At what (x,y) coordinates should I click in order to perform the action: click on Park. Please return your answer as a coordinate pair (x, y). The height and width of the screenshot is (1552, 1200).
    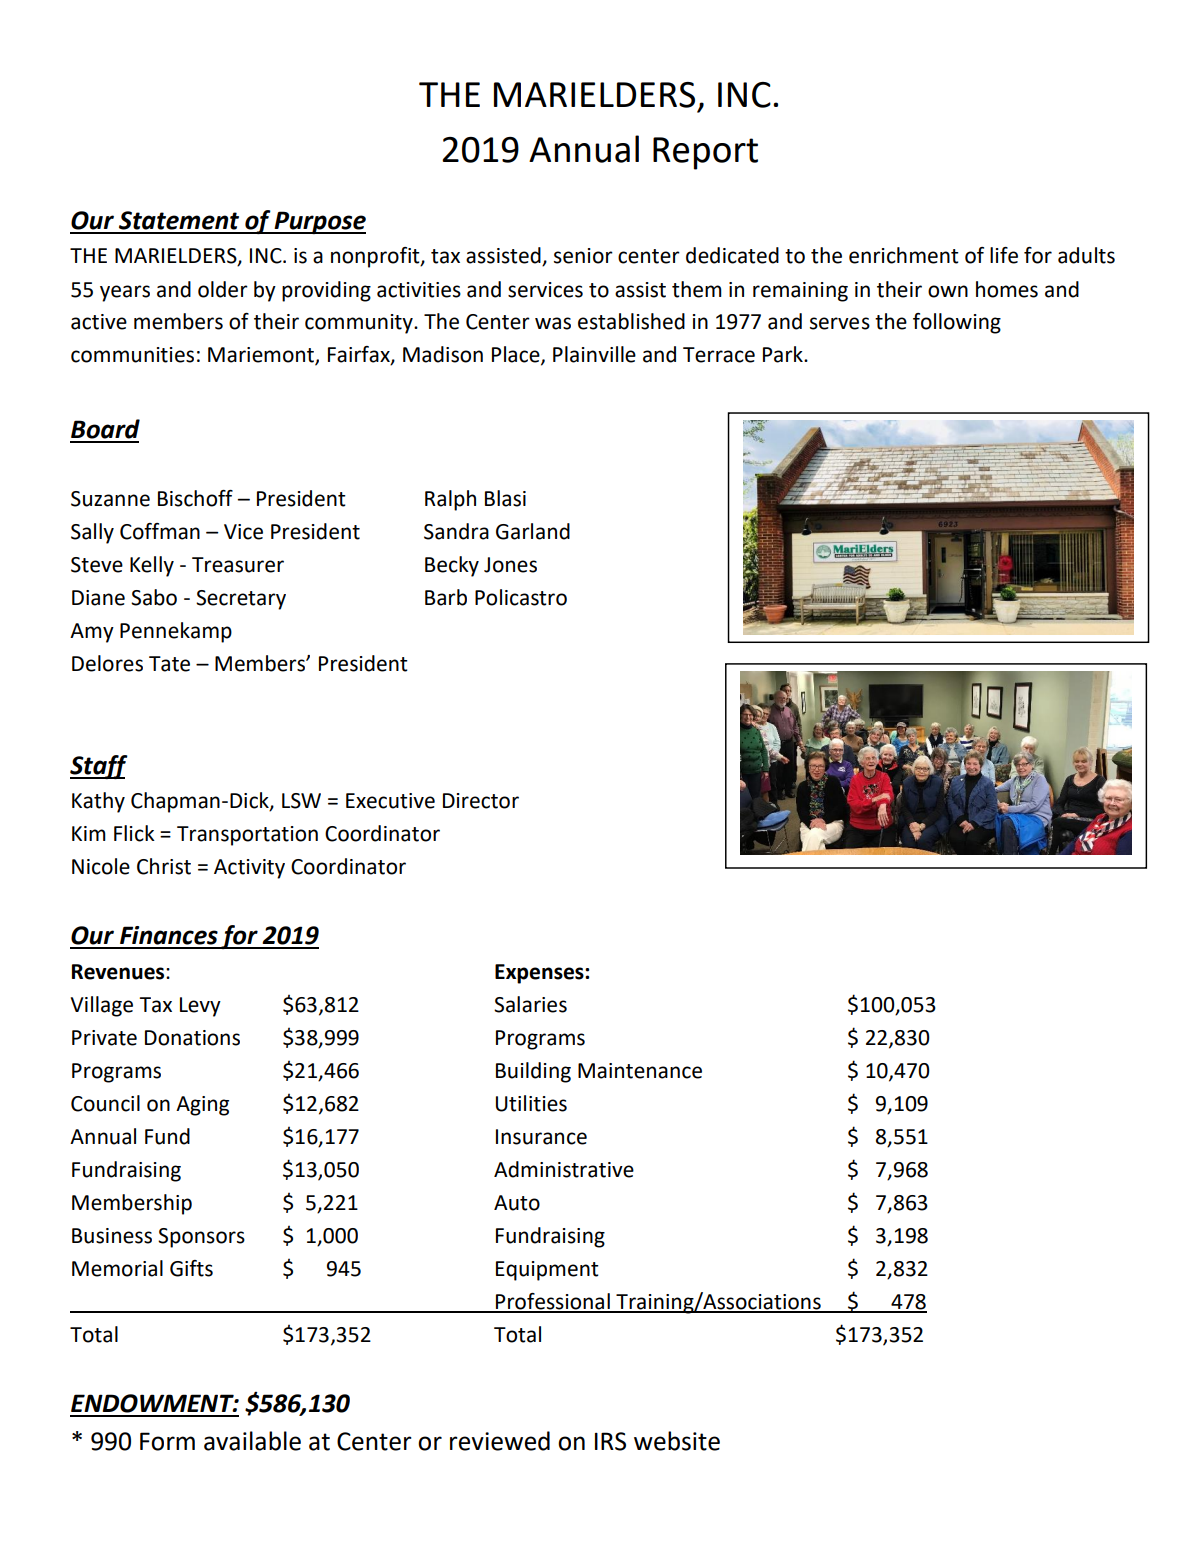
    Looking at the image, I should click on (784, 354).
